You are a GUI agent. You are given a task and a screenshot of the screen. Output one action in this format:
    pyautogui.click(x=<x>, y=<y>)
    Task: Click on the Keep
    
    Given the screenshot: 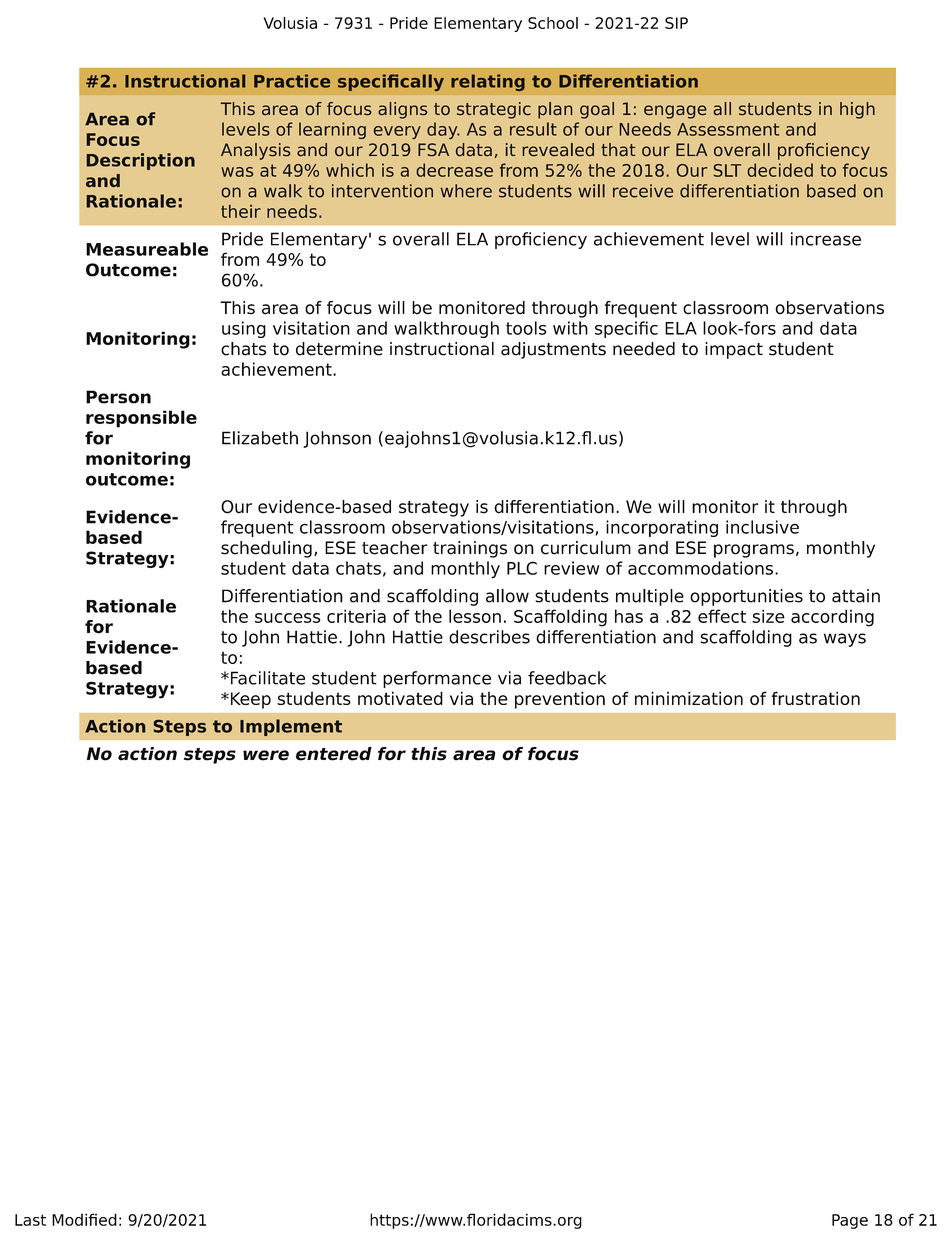 What is the action you would take?
    pyautogui.click(x=249, y=700)
